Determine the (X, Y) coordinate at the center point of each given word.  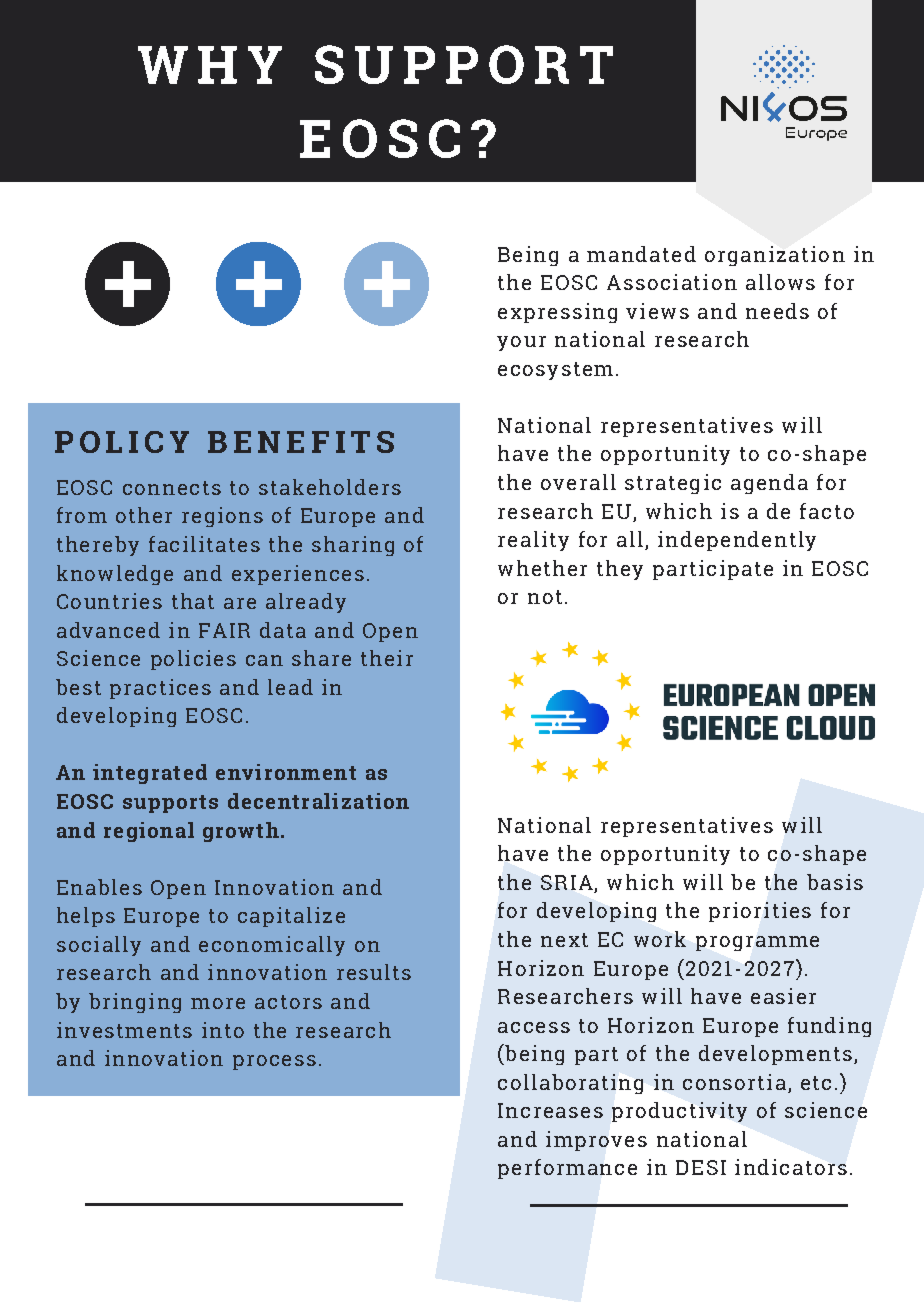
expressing (557, 313)
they (620, 570)
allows (780, 282)
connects (172, 488)
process (274, 1062)
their (387, 658)
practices (160, 689)
